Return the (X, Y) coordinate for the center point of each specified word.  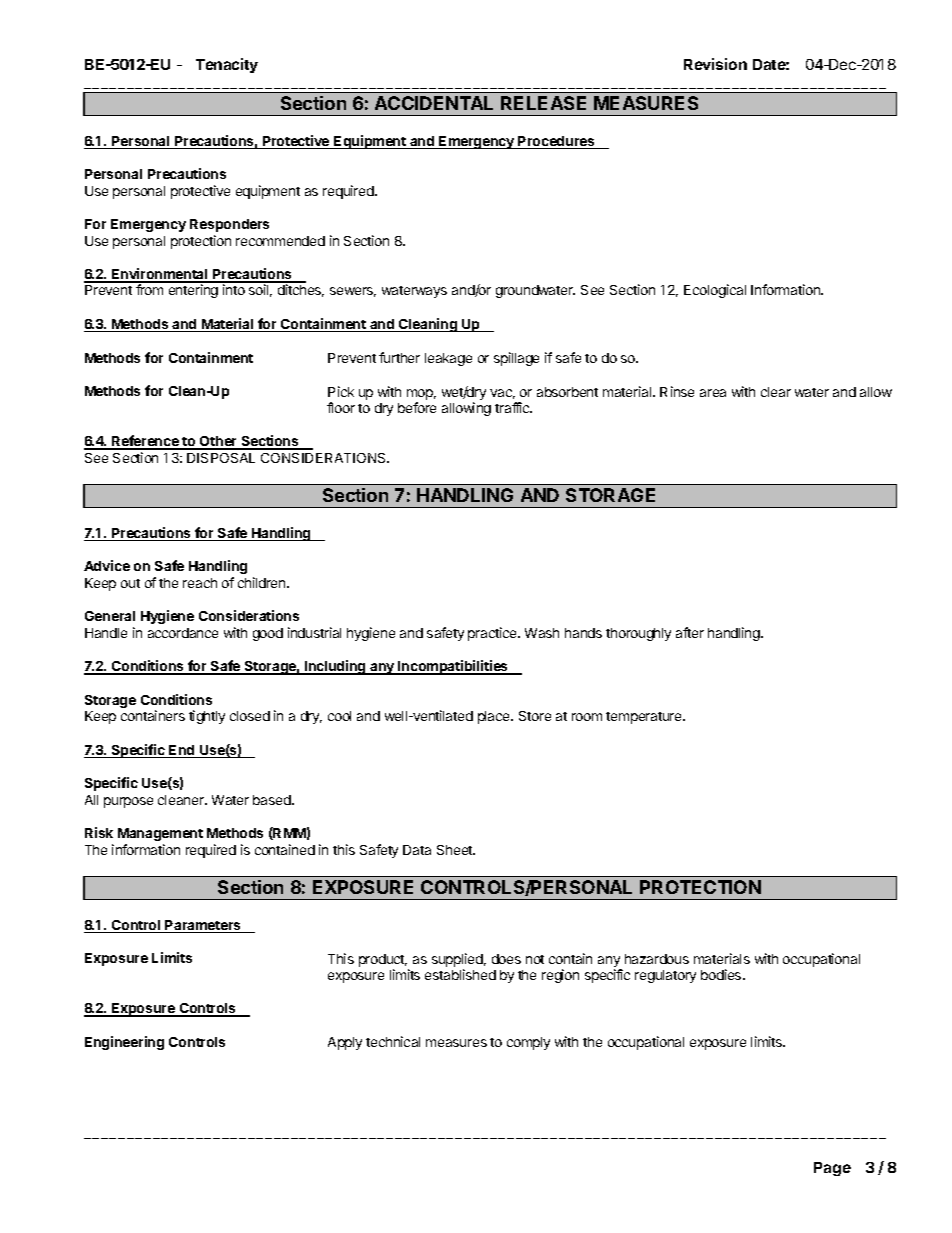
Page (832, 1169)
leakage (448, 359)
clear (776, 392)
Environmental (160, 275)
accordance (183, 633)
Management (160, 834)
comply (528, 1043)
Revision (715, 64)
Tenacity (227, 65)
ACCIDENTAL (434, 103)
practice (493, 634)
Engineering (124, 1043)
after (690, 632)
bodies (722, 974)
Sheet (456, 850)
